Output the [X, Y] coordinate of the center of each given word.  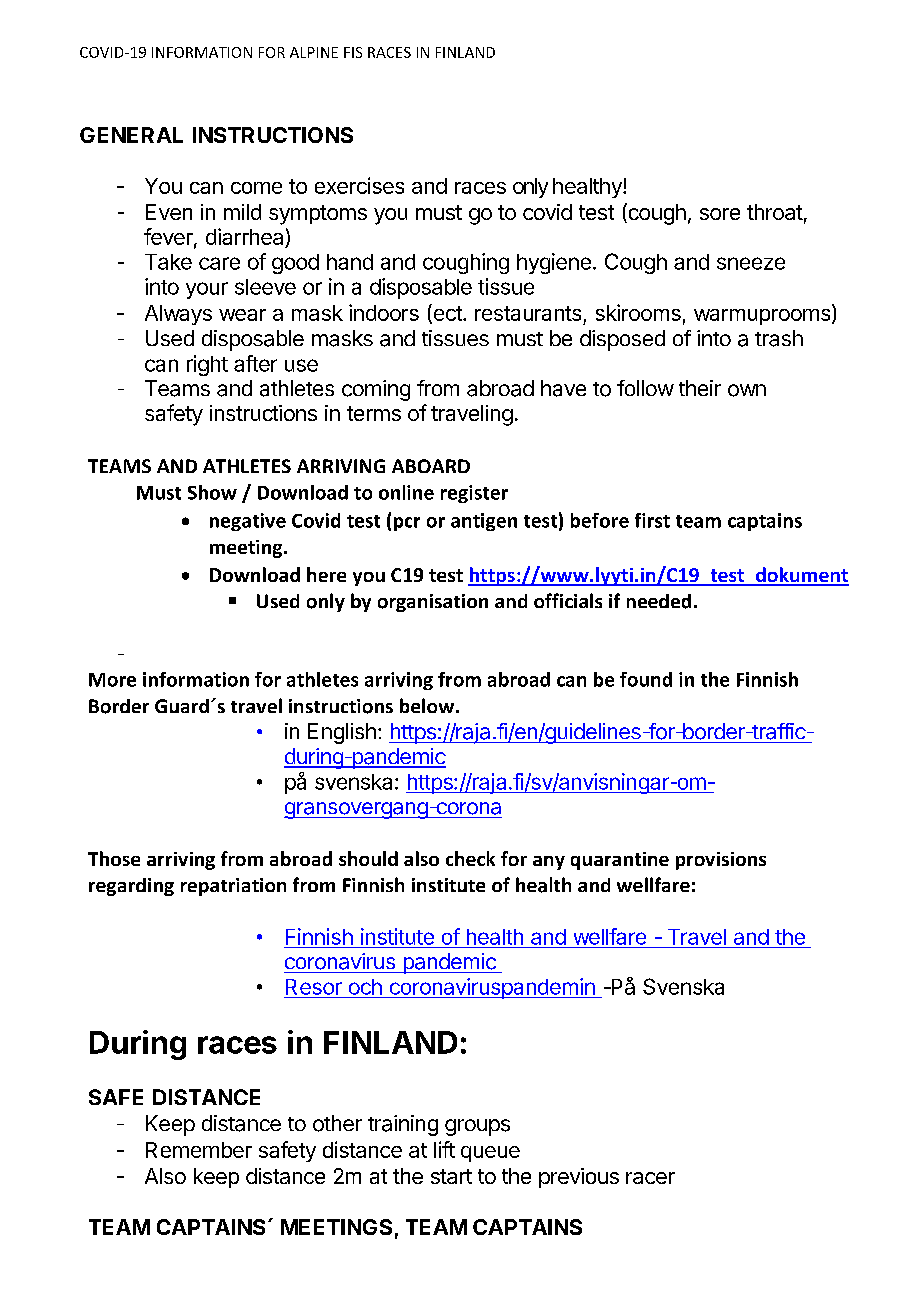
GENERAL [131, 135]
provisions [721, 861]
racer [650, 1178]
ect [447, 314]
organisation [433, 603]
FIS [353, 52]
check [470, 858]
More [112, 680]
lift [444, 1149]
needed [659, 601]
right [207, 365]
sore [720, 214]
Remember [199, 1150]
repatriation [233, 887]
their [700, 388]
